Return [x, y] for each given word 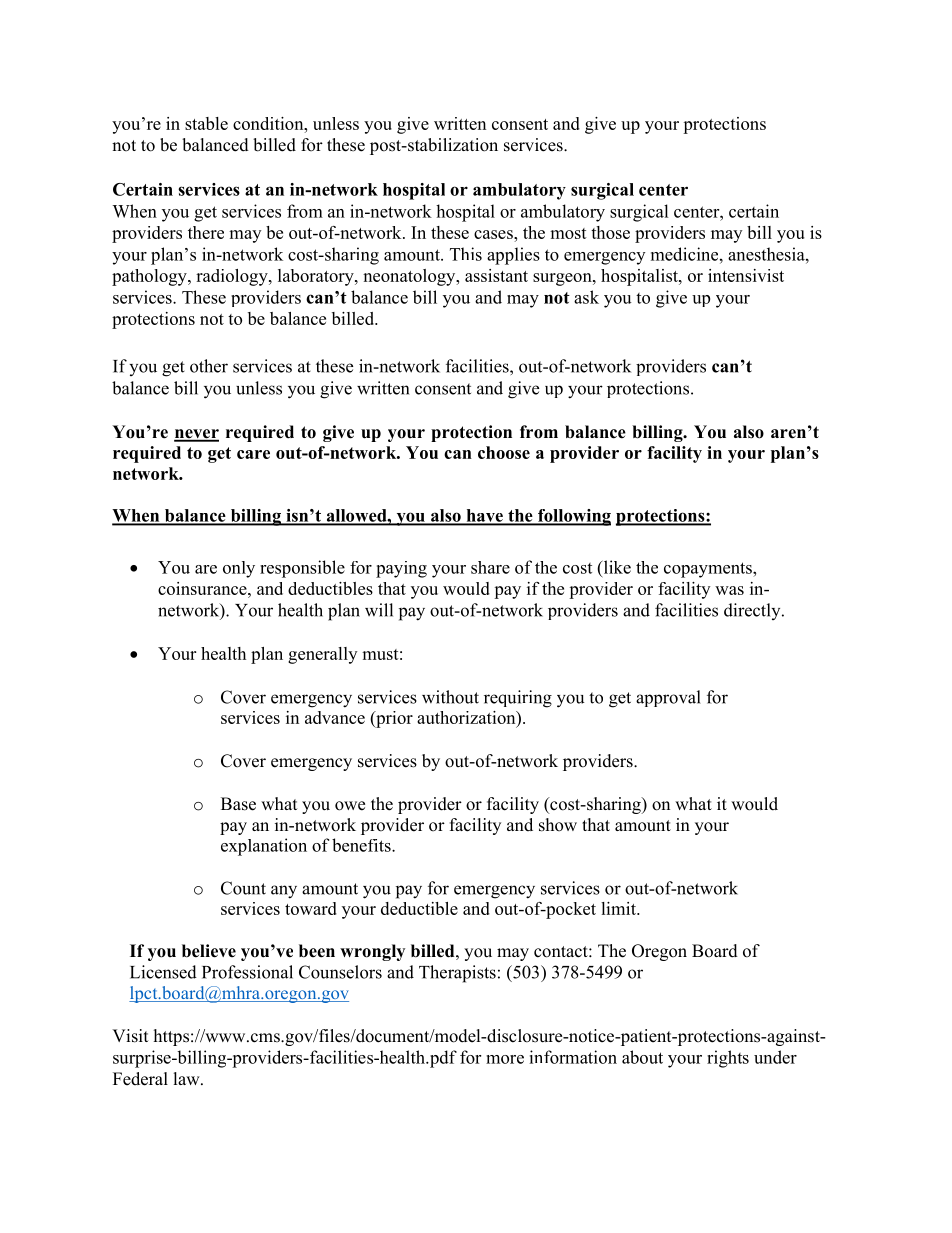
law [188, 1078]
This [466, 254]
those [610, 232]
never [196, 435]
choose [504, 452]
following [573, 517]
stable [206, 123]
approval [668, 698]
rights [728, 1059]
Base [238, 804]
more [505, 1059]
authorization [467, 717]
